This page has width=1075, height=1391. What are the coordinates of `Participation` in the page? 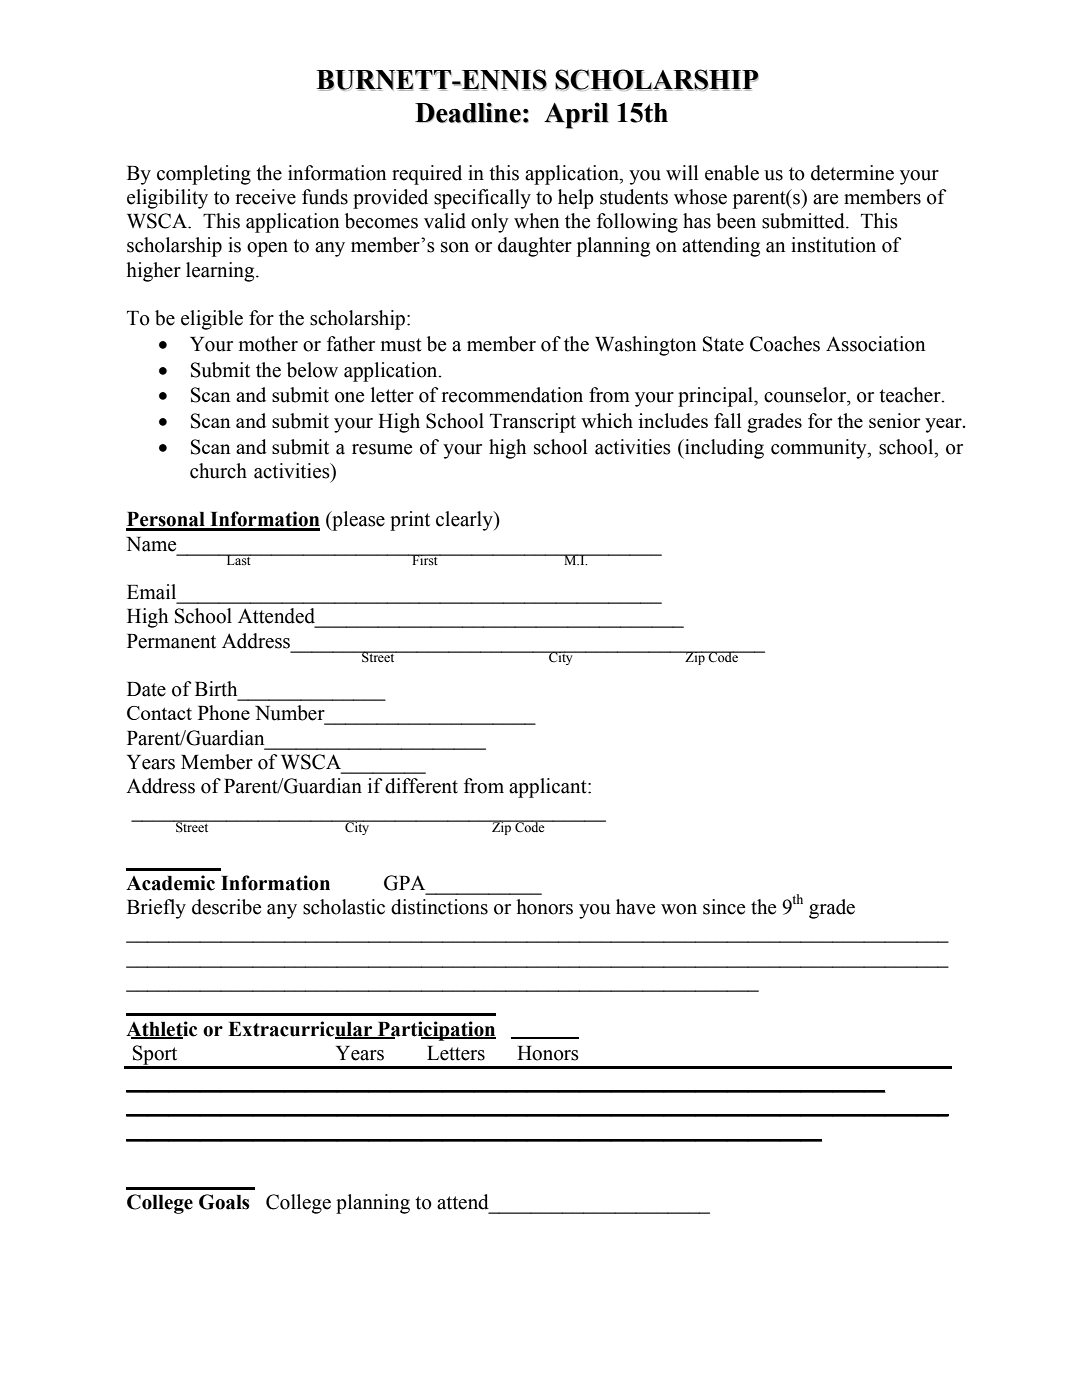 It's located at (436, 1031).
